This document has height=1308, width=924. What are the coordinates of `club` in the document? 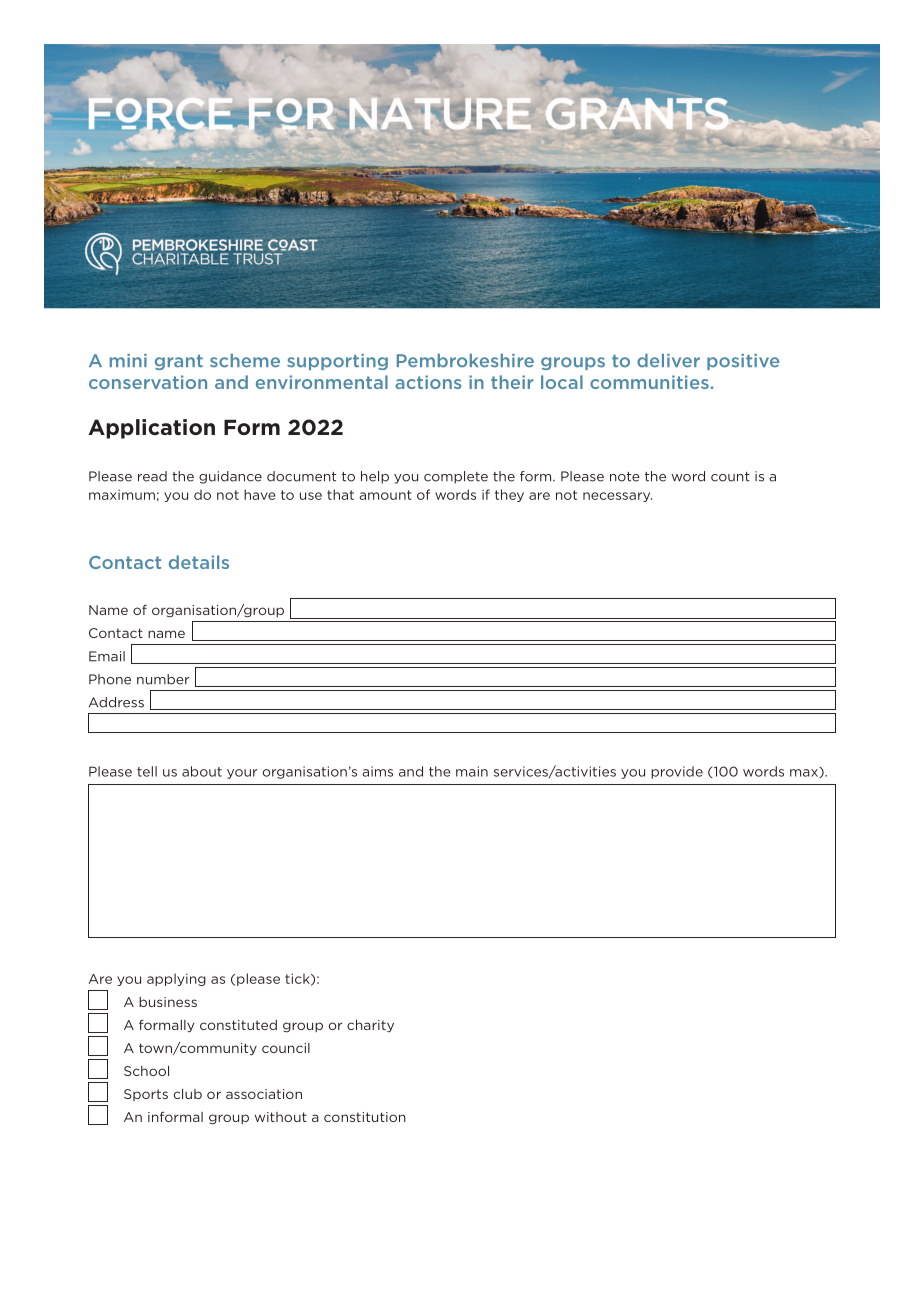 It's located at (188, 1094).
